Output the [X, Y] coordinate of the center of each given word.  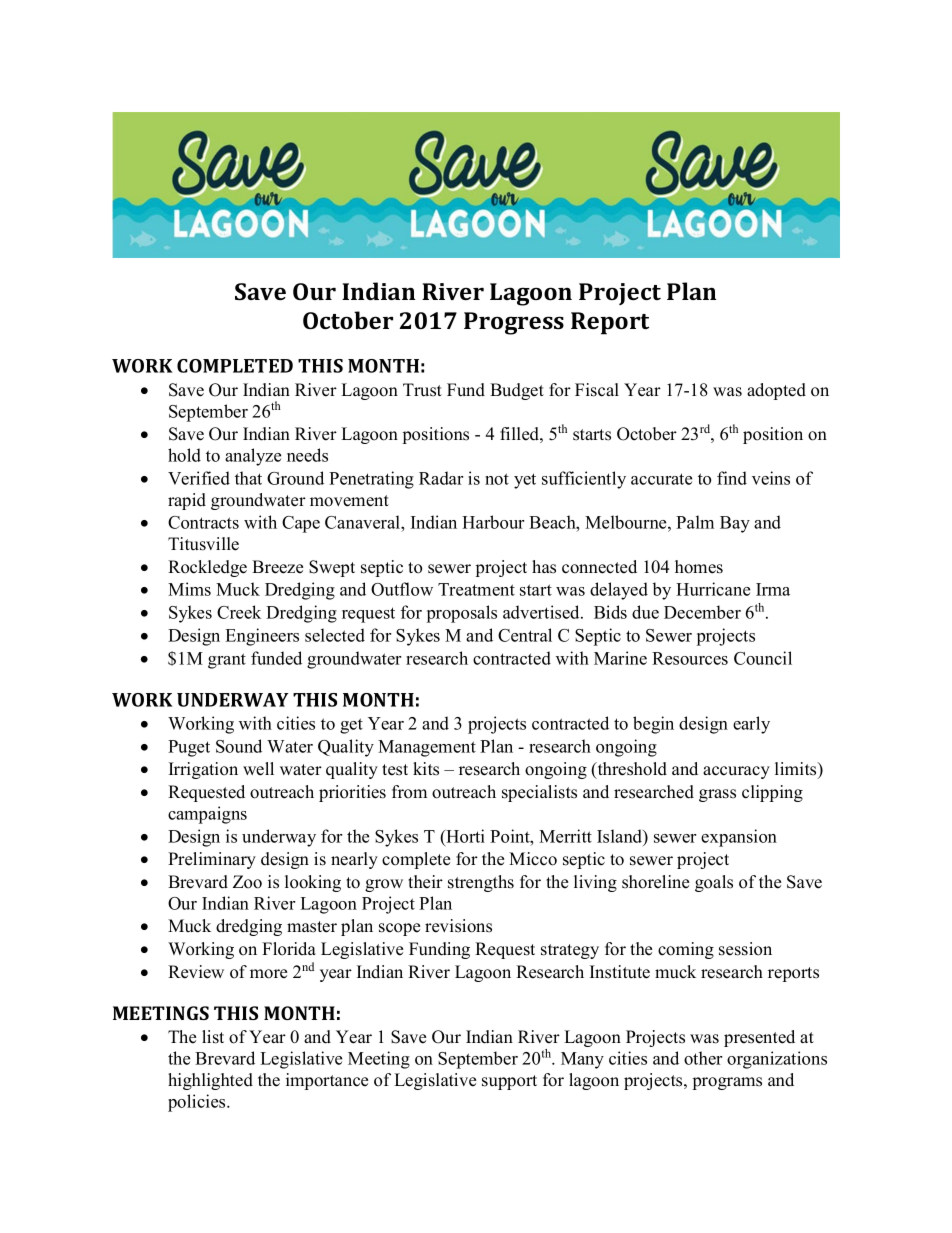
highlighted [210, 1081]
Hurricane [713, 589]
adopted [776, 391]
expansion [739, 838]
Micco [533, 859]
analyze [253, 457]
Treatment [476, 589]
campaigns [207, 815]
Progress [514, 323]
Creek [239, 612]
